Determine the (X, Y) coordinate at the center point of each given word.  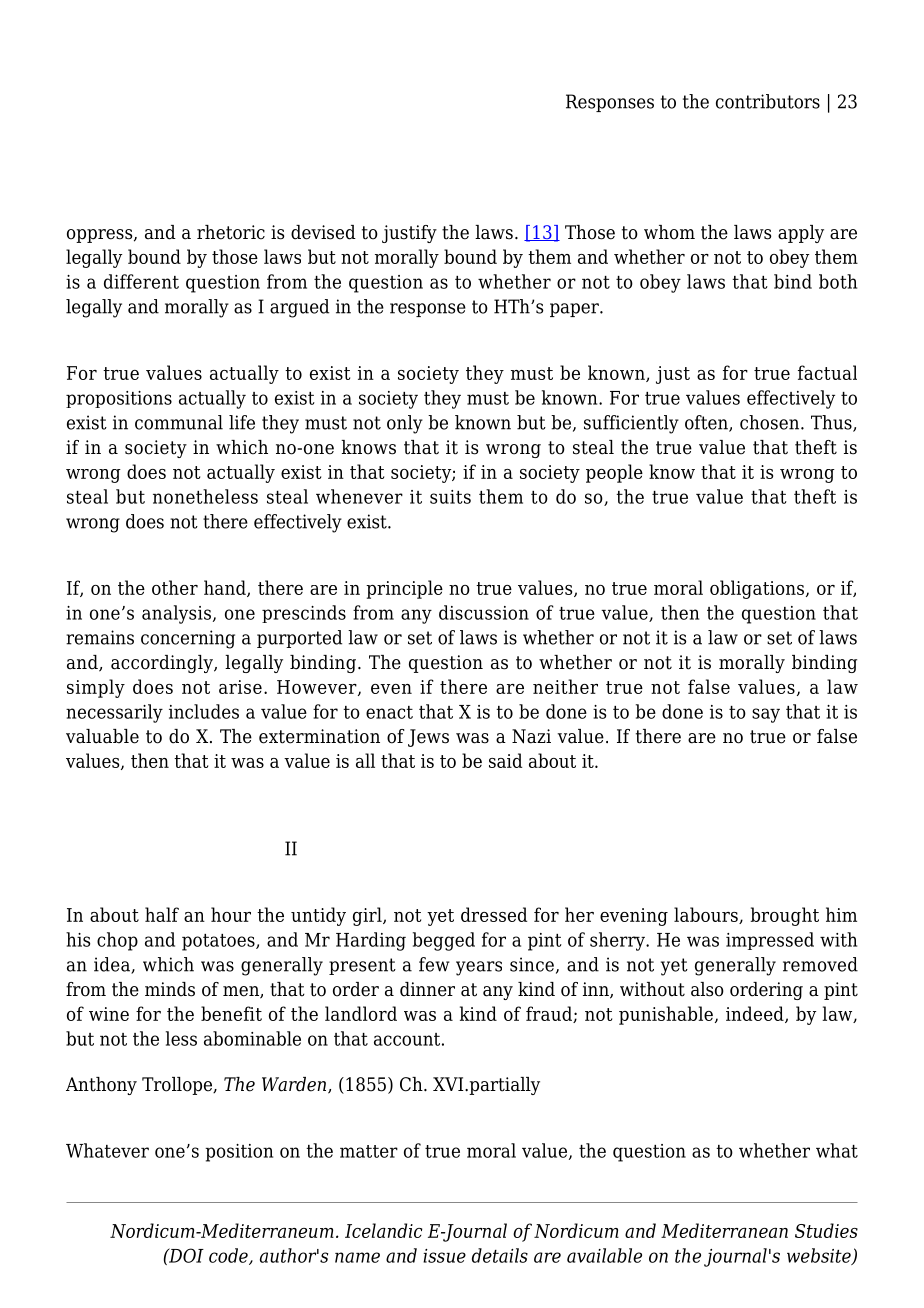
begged (444, 941)
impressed (770, 941)
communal (179, 422)
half (162, 914)
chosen (771, 422)
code (229, 1256)
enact (389, 712)
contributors (768, 101)
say (766, 715)
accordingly (163, 664)
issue (444, 1256)
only (405, 424)
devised (323, 232)
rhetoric (231, 232)
